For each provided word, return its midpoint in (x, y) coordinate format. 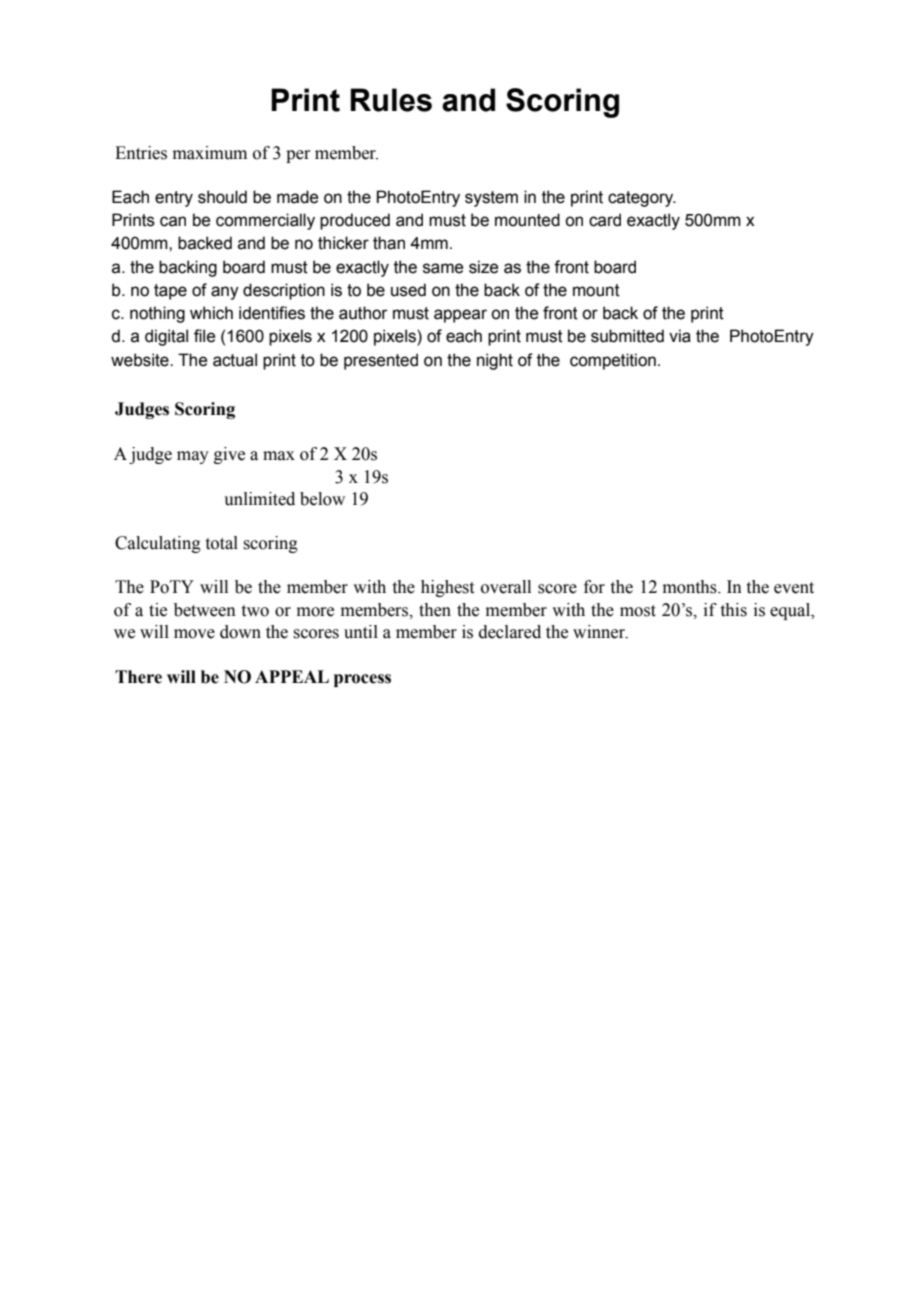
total (222, 543)
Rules (391, 100)
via (680, 336)
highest (447, 588)
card (605, 220)
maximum (210, 153)
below (322, 499)
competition (613, 361)
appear (460, 316)
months (691, 587)
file (204, 336)
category (642, 199)
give (229, 455)
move (194, 634)
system (491, 199)
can (173, 221)
